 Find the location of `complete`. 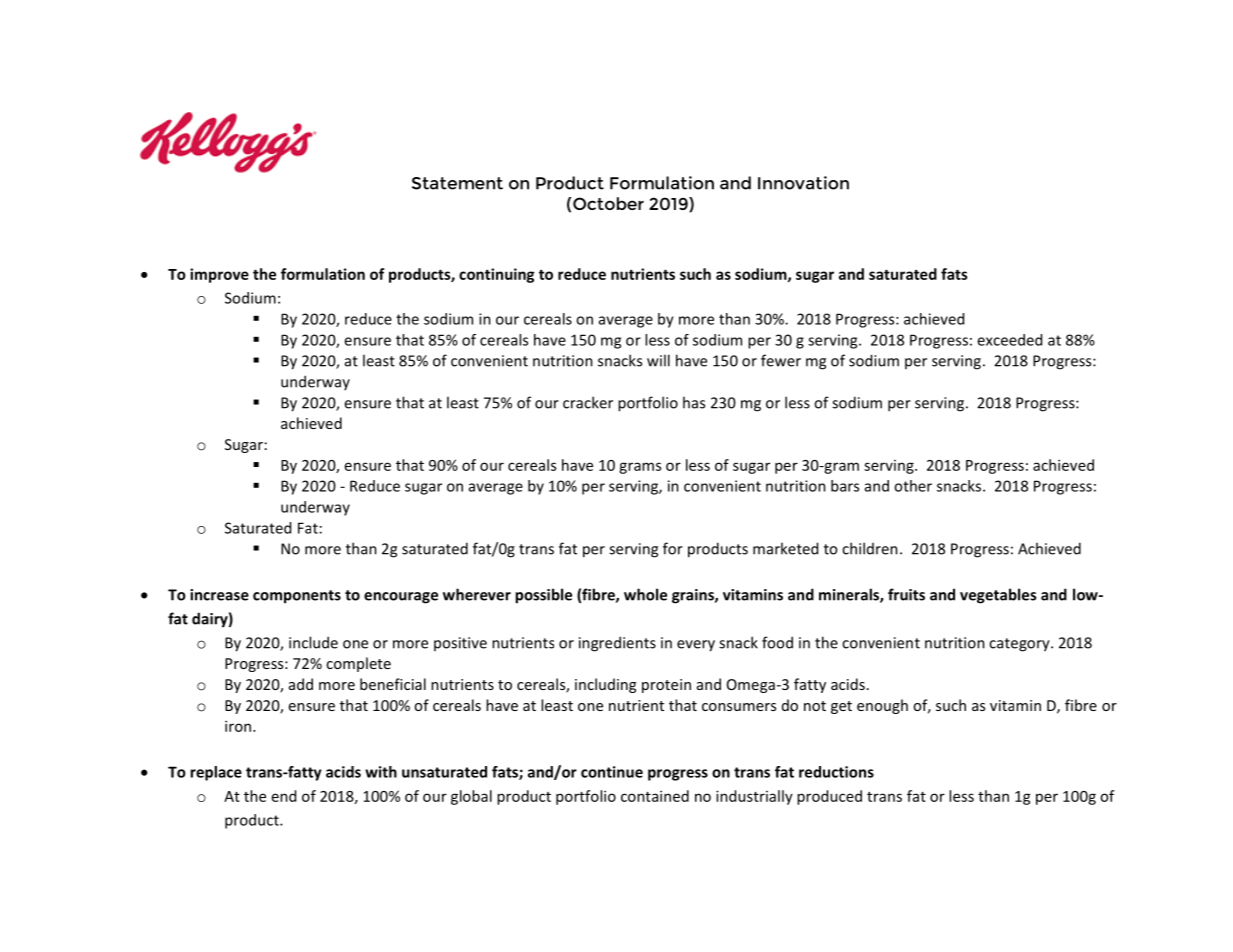

complete is located at coordinates (358, 664).
